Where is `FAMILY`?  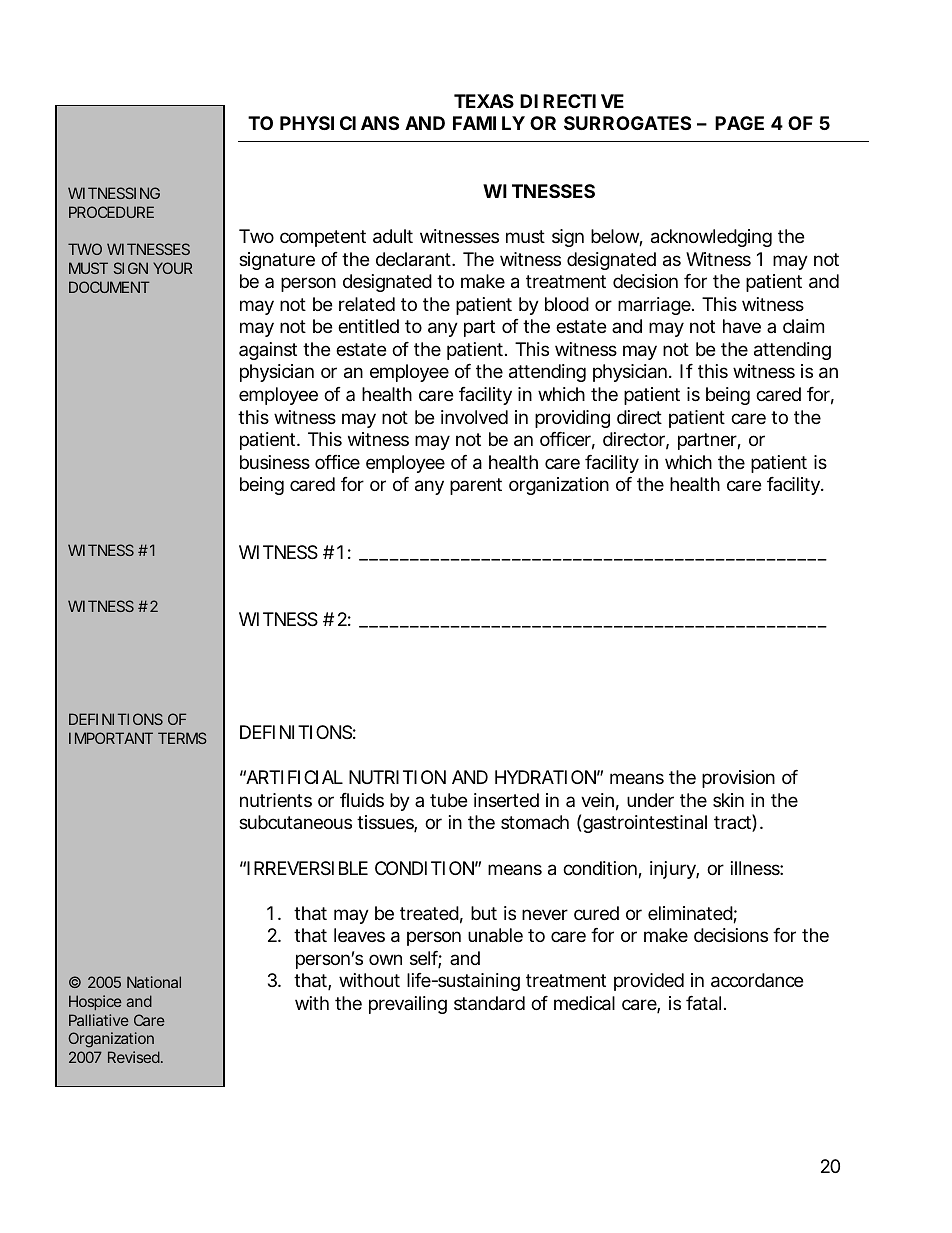 FAMILY is located at coordinates (489, 123).
